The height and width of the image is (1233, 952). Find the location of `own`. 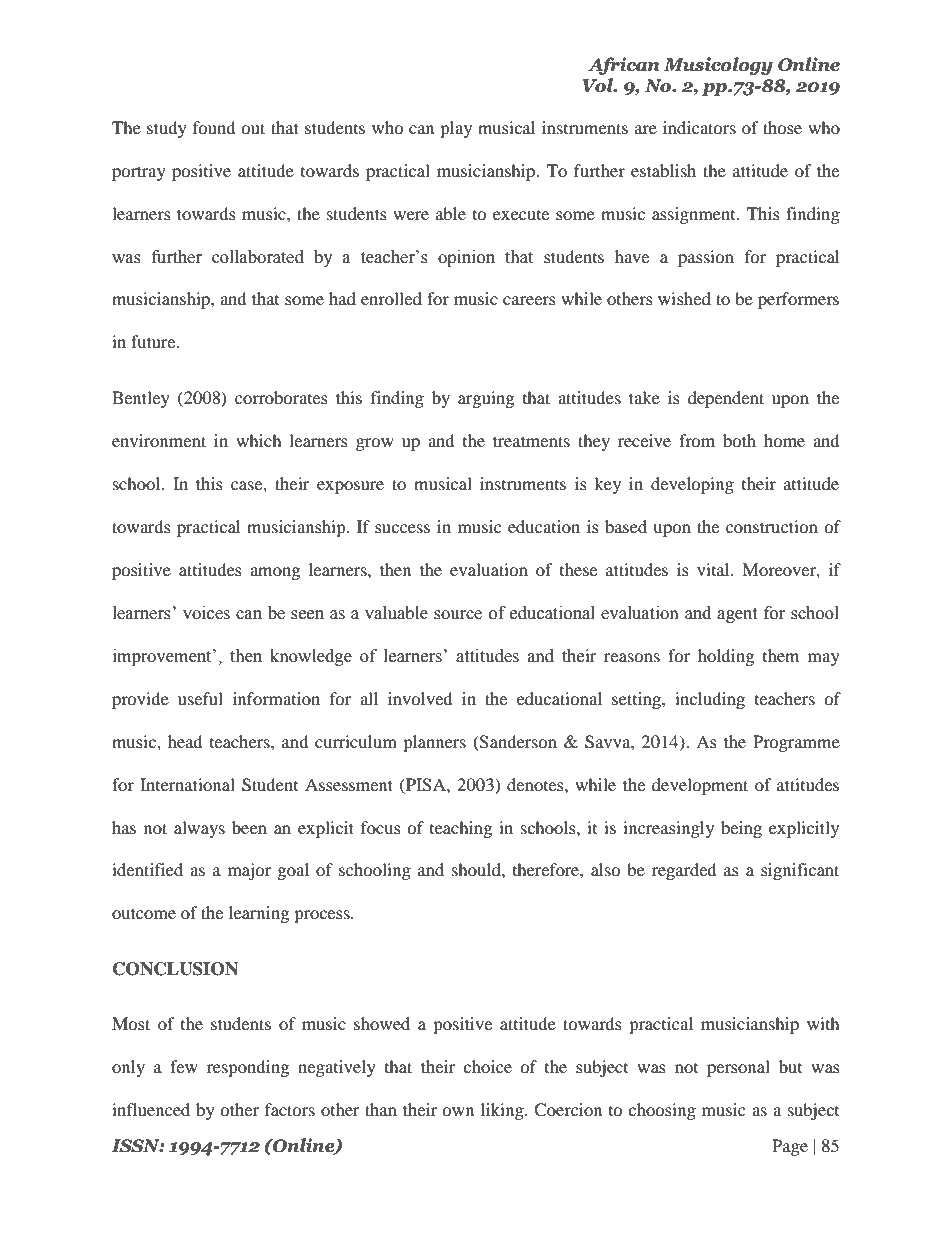

own is located at coordinates (458, 1111).
